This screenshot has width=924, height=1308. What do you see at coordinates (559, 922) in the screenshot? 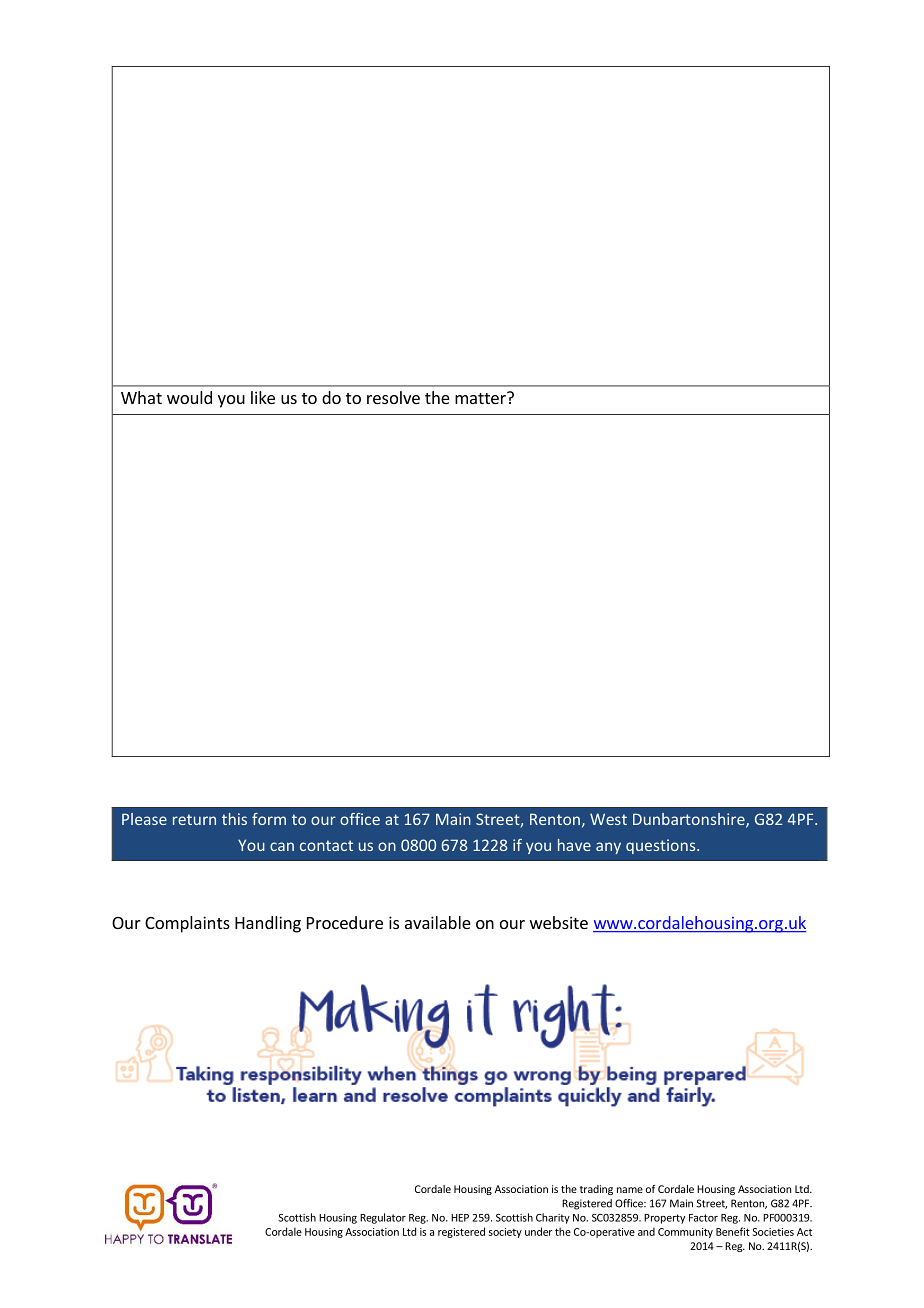
I see `website` at bounding box center [559, 922].
